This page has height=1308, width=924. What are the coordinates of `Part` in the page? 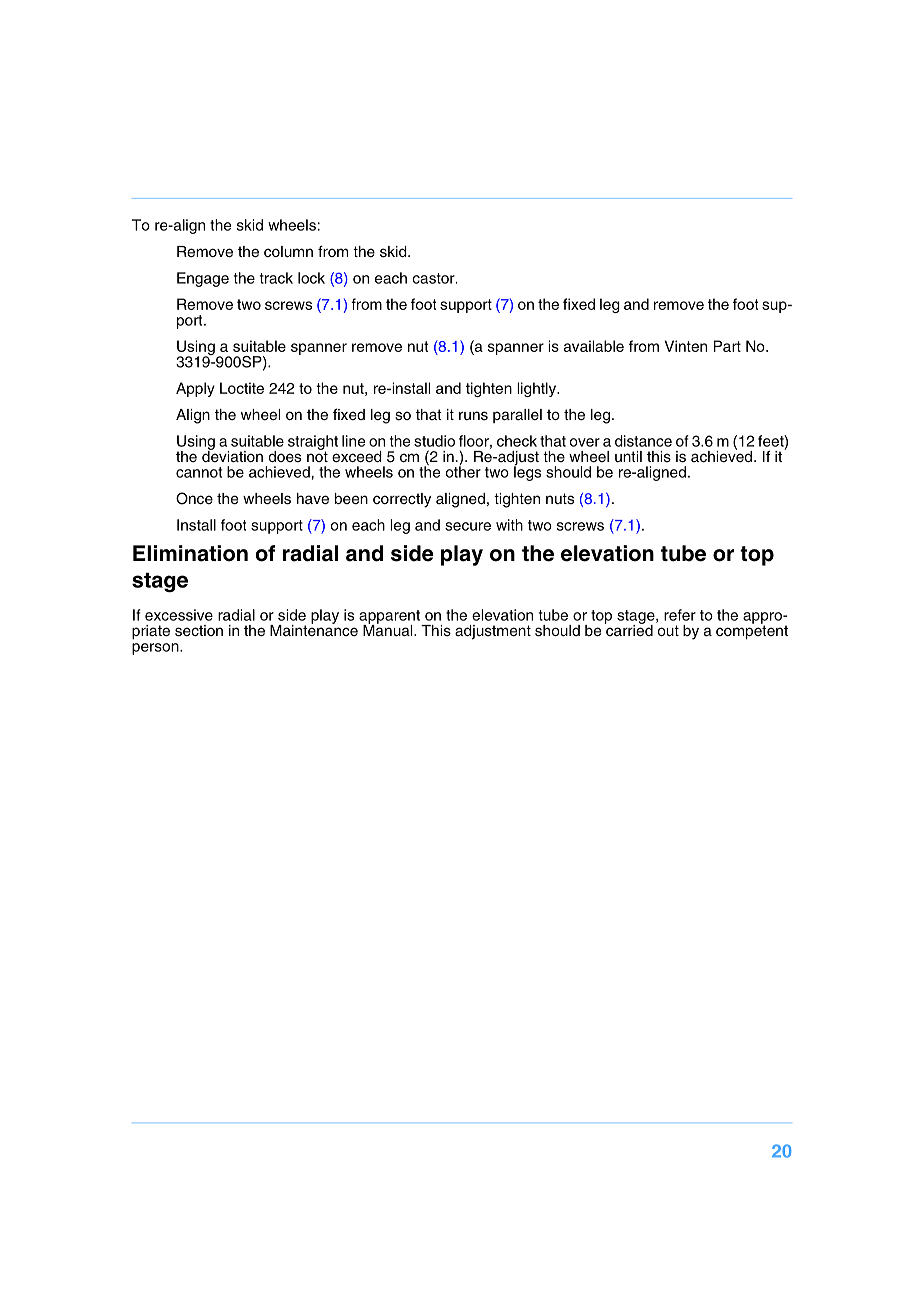 It's located at (727, 346).
